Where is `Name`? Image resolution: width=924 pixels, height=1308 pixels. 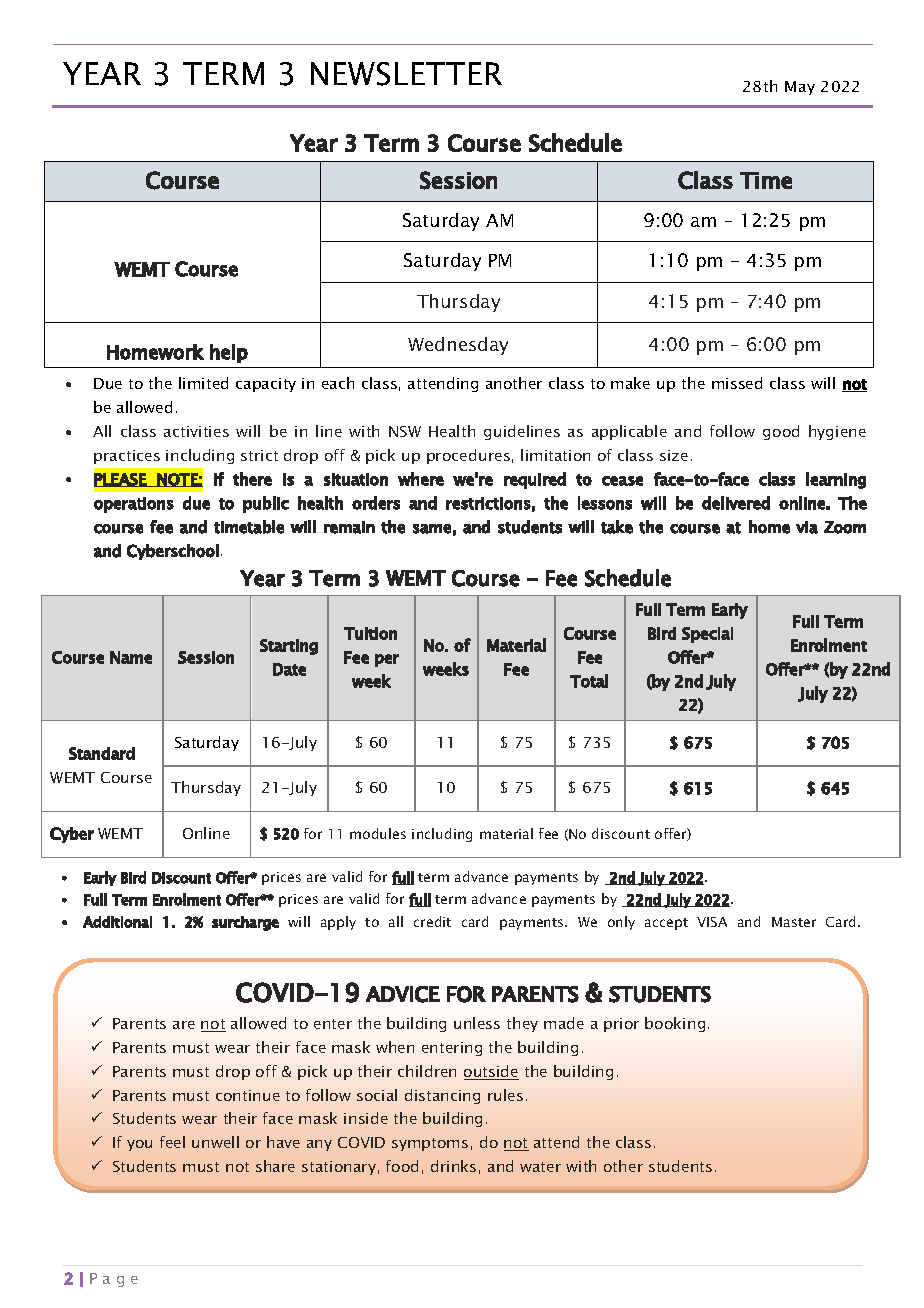 Name is located at coordinates (131, 657).
